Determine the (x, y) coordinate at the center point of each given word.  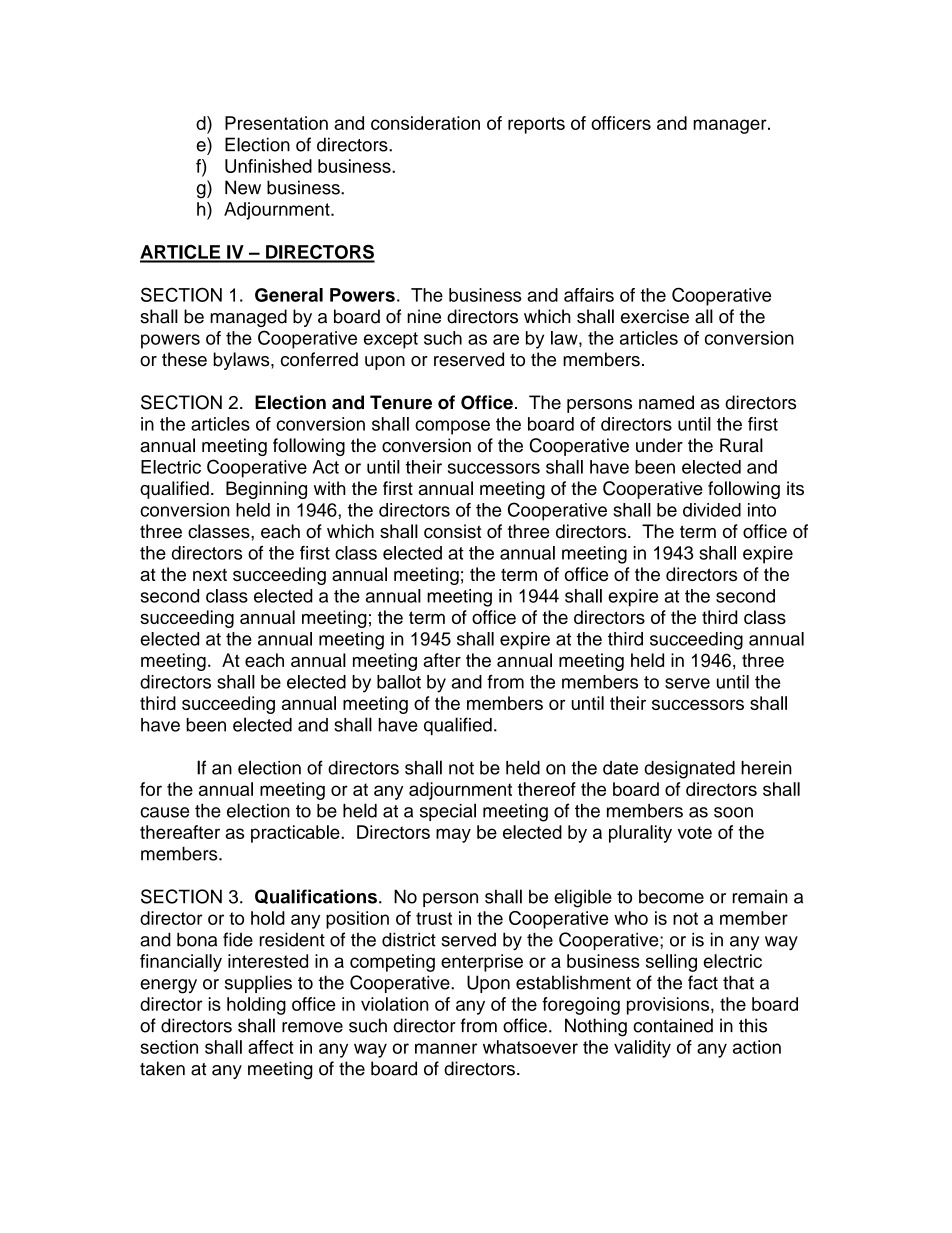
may (453, 835)
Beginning (266, 490)
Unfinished (268, 166)
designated (689, 770)
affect (271, 1047)
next (210, 575)
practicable (296, 834)
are (506, 339)
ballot (399, 682)
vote (695, 832)
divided (712, 510)
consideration (425, 123)
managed (248, 318)
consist (452, 531)
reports (536, 125)
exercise (655, 316)
